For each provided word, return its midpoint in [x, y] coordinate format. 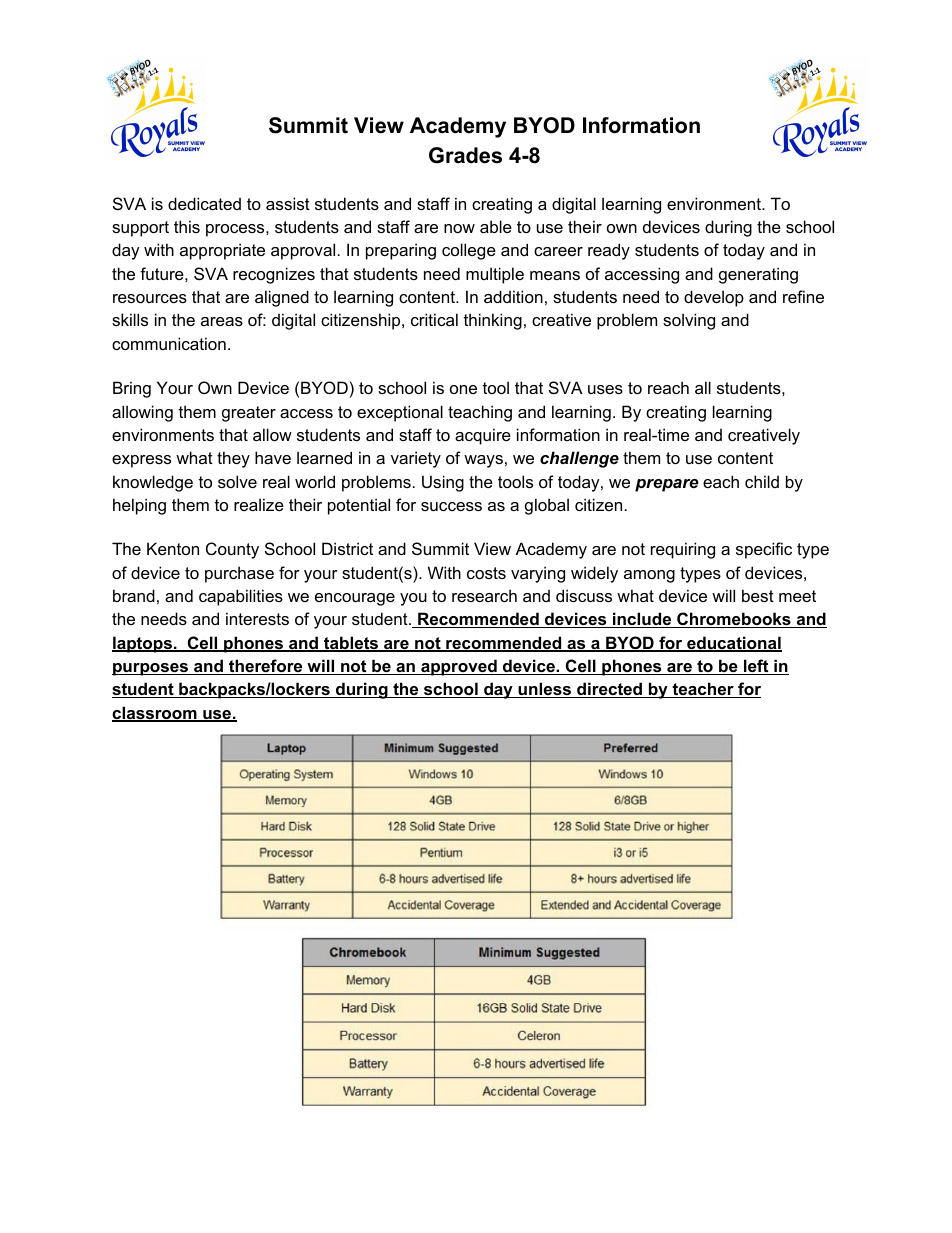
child [762, 481]
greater [249, 414]
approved [459, 667]
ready [609, 251]
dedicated [204, 203]
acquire [483, 436]
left [756, 667]
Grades [465, 155]
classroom [155, 714]
